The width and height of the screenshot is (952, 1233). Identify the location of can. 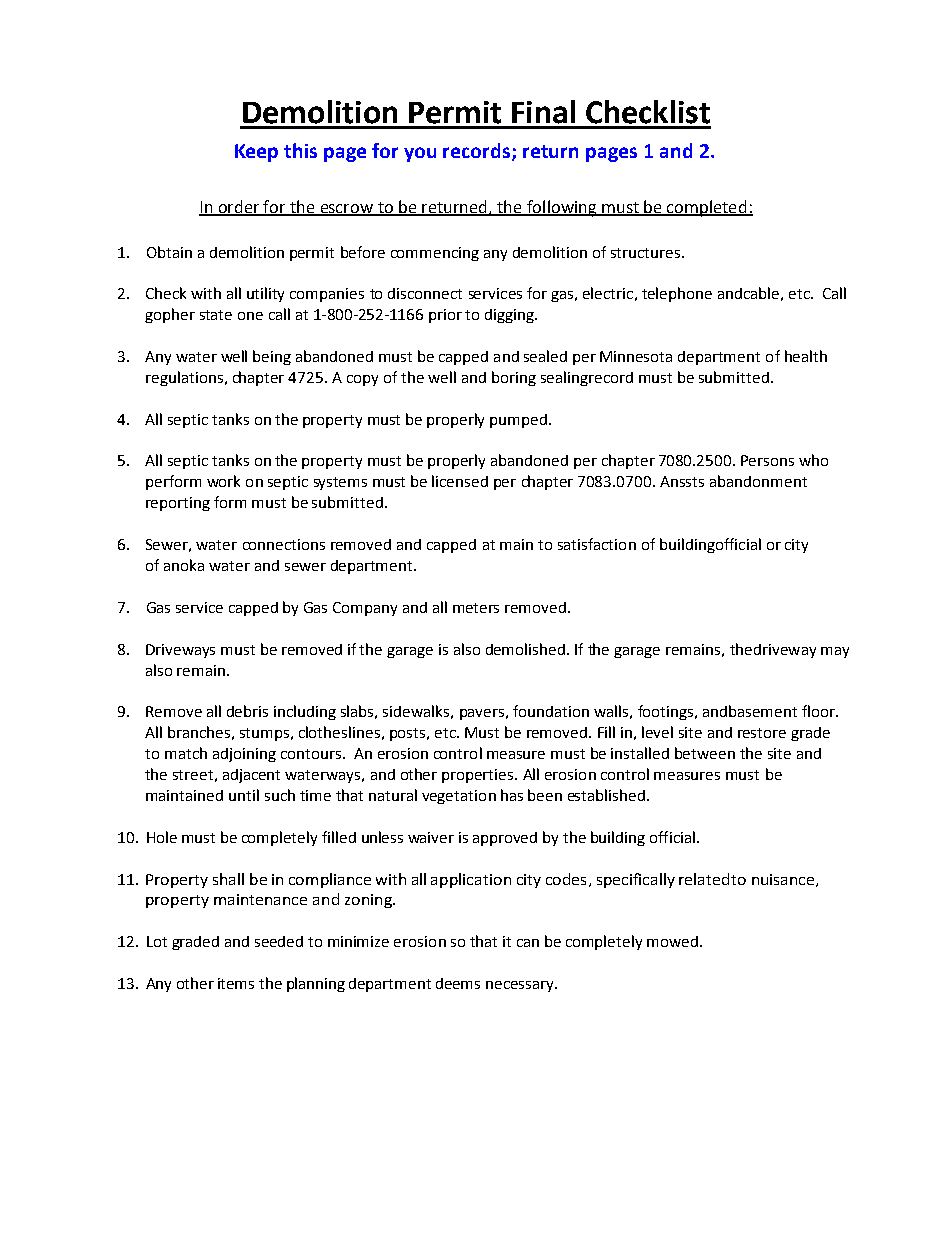
(528, 943).
